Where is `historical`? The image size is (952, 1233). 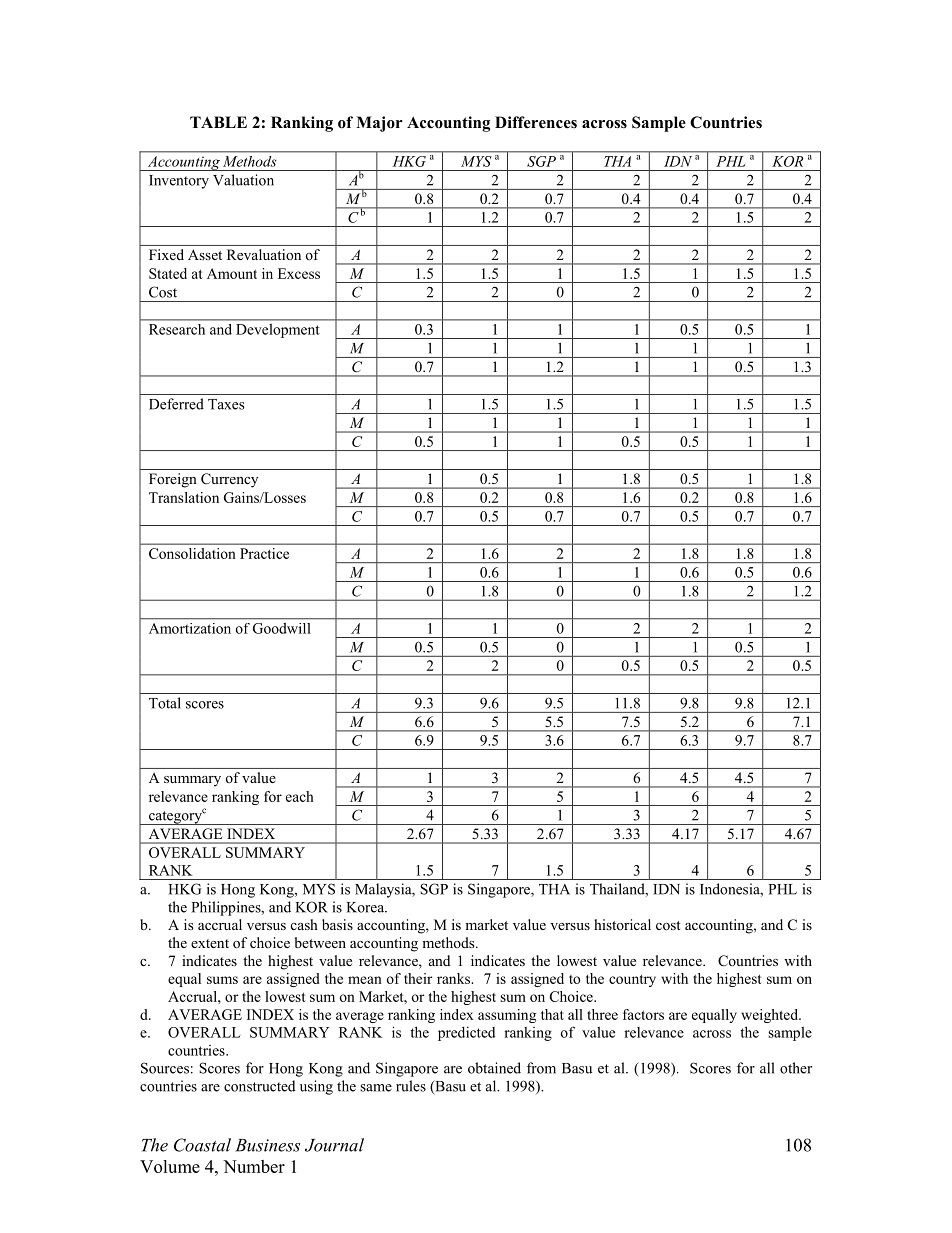 historical is located at coordinates (622, 924).
